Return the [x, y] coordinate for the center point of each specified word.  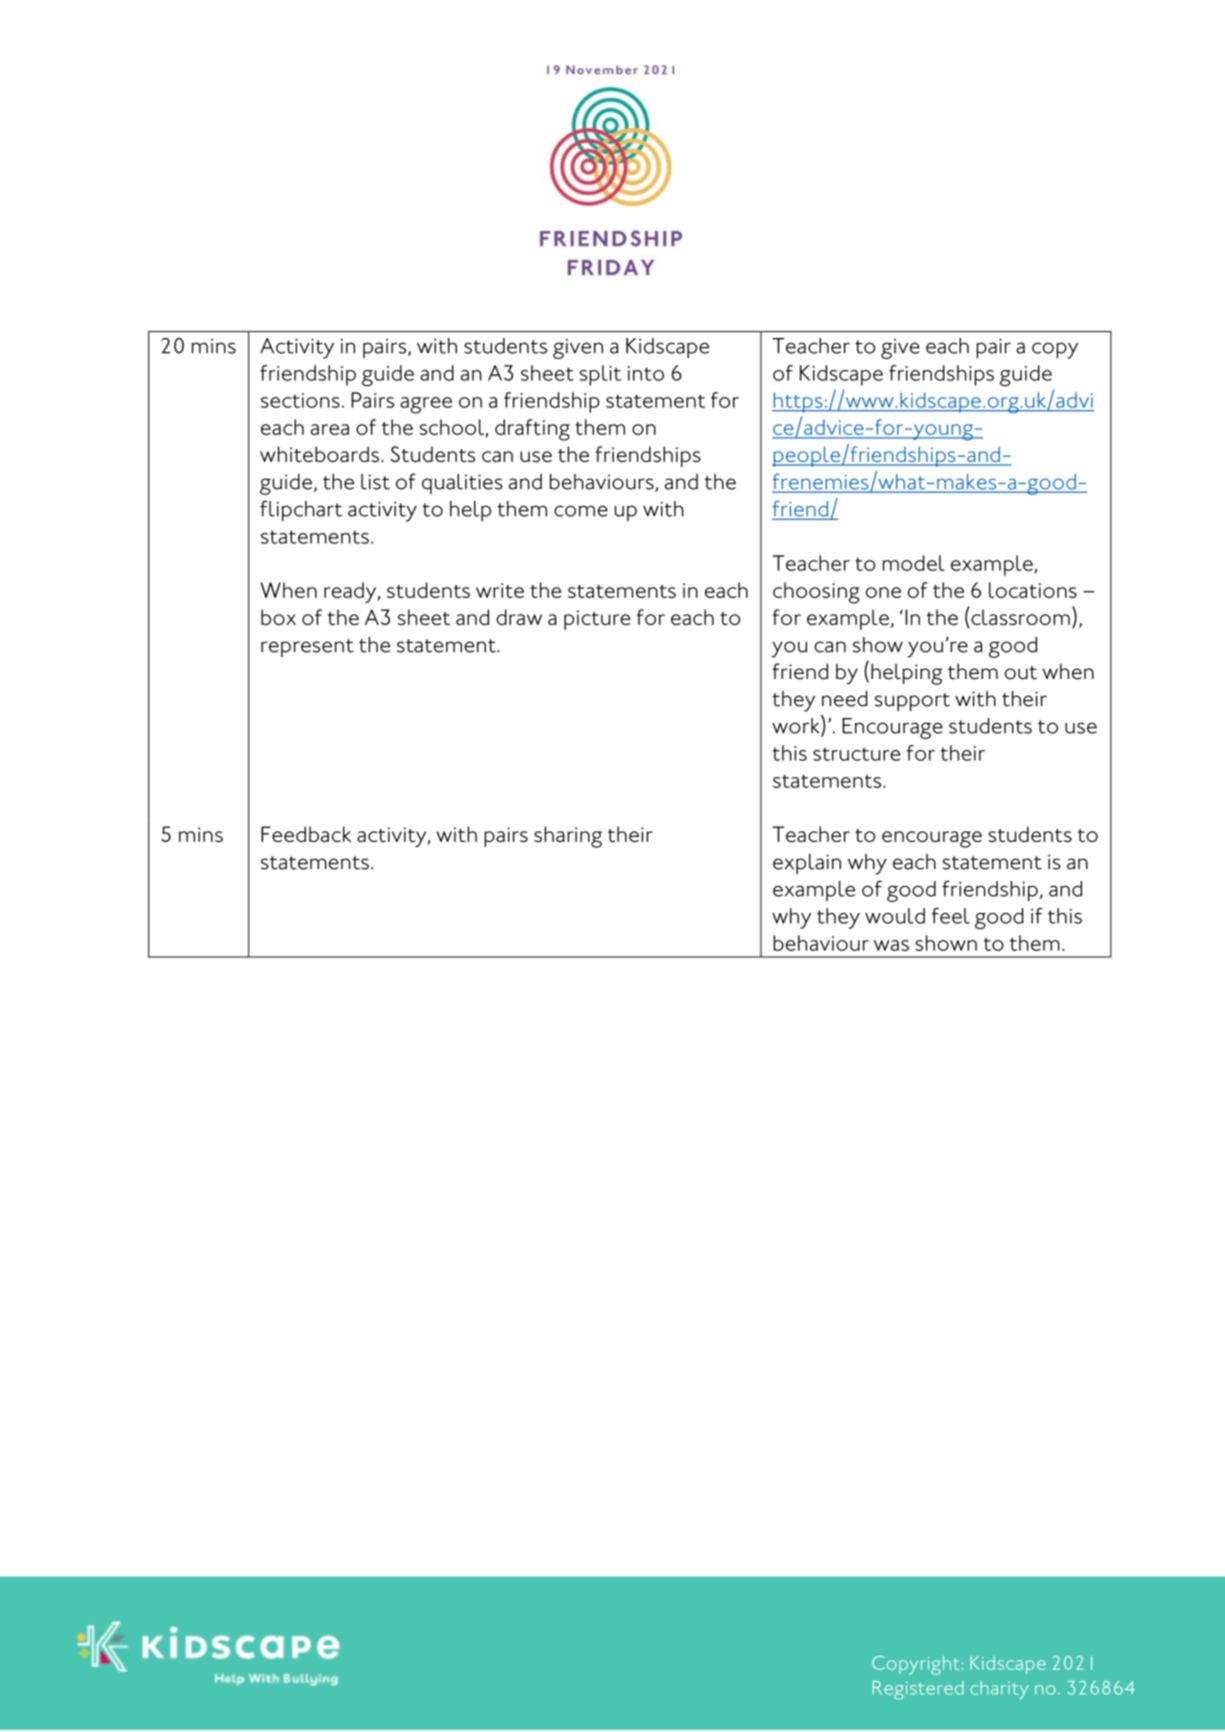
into [646, 373]
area [330, 429]
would [895, 916]
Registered [918, 1690]
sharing [568, 837]
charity [999, 1690]
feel [951, 916]
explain [807, 864]
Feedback [306, 834]
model [914, 563]
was [891, 945]
